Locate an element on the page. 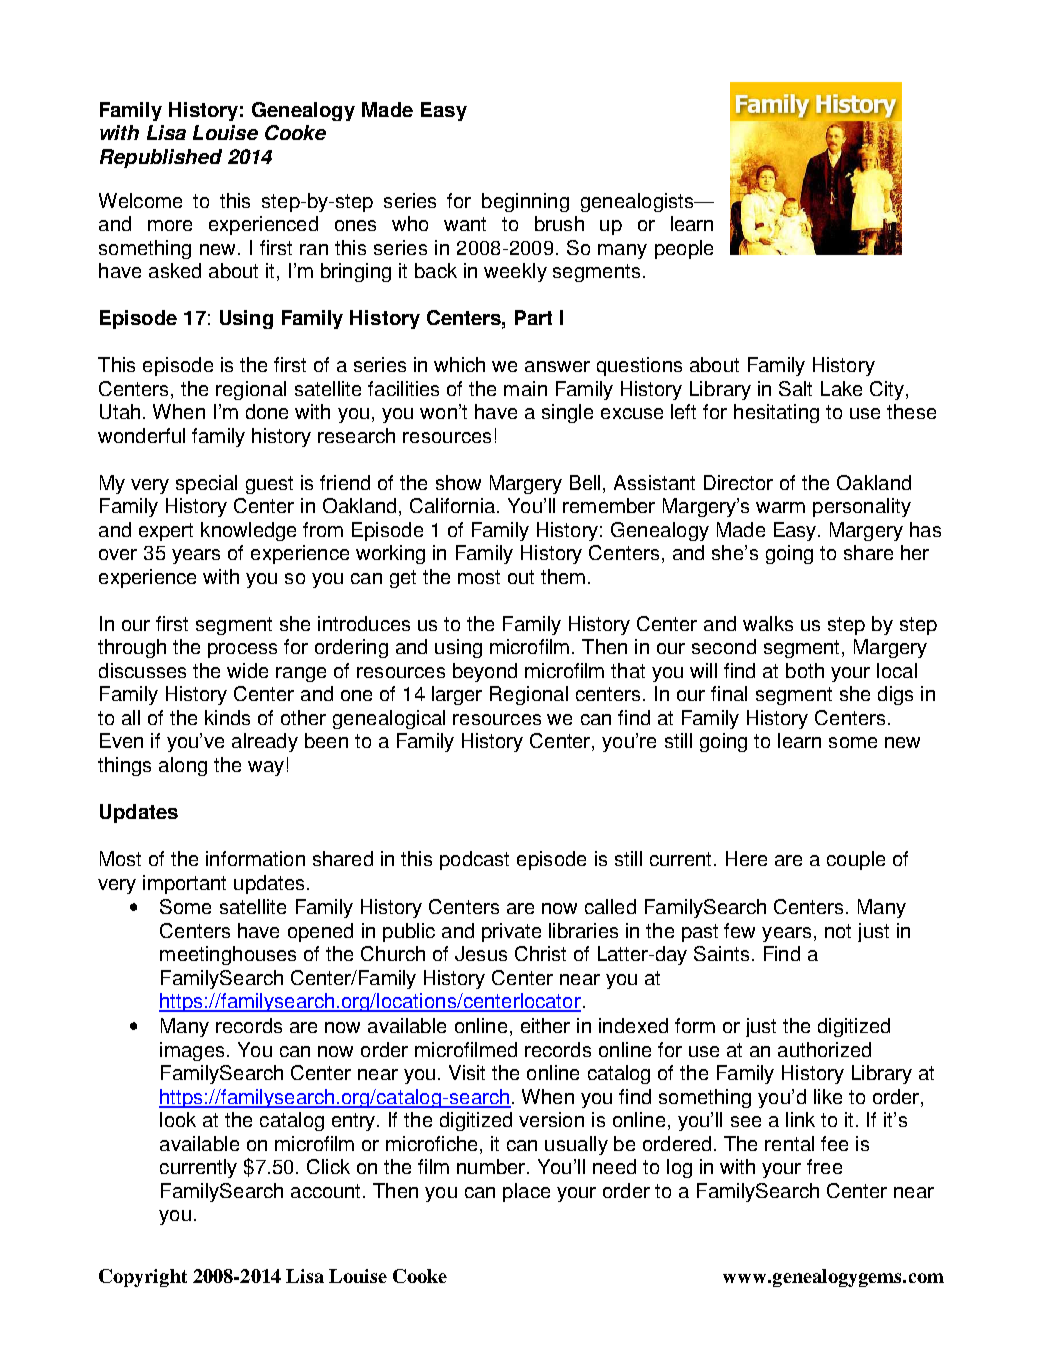 This page has width=1042, height=1349. Copyright is located at coordinates (143, 1278).
